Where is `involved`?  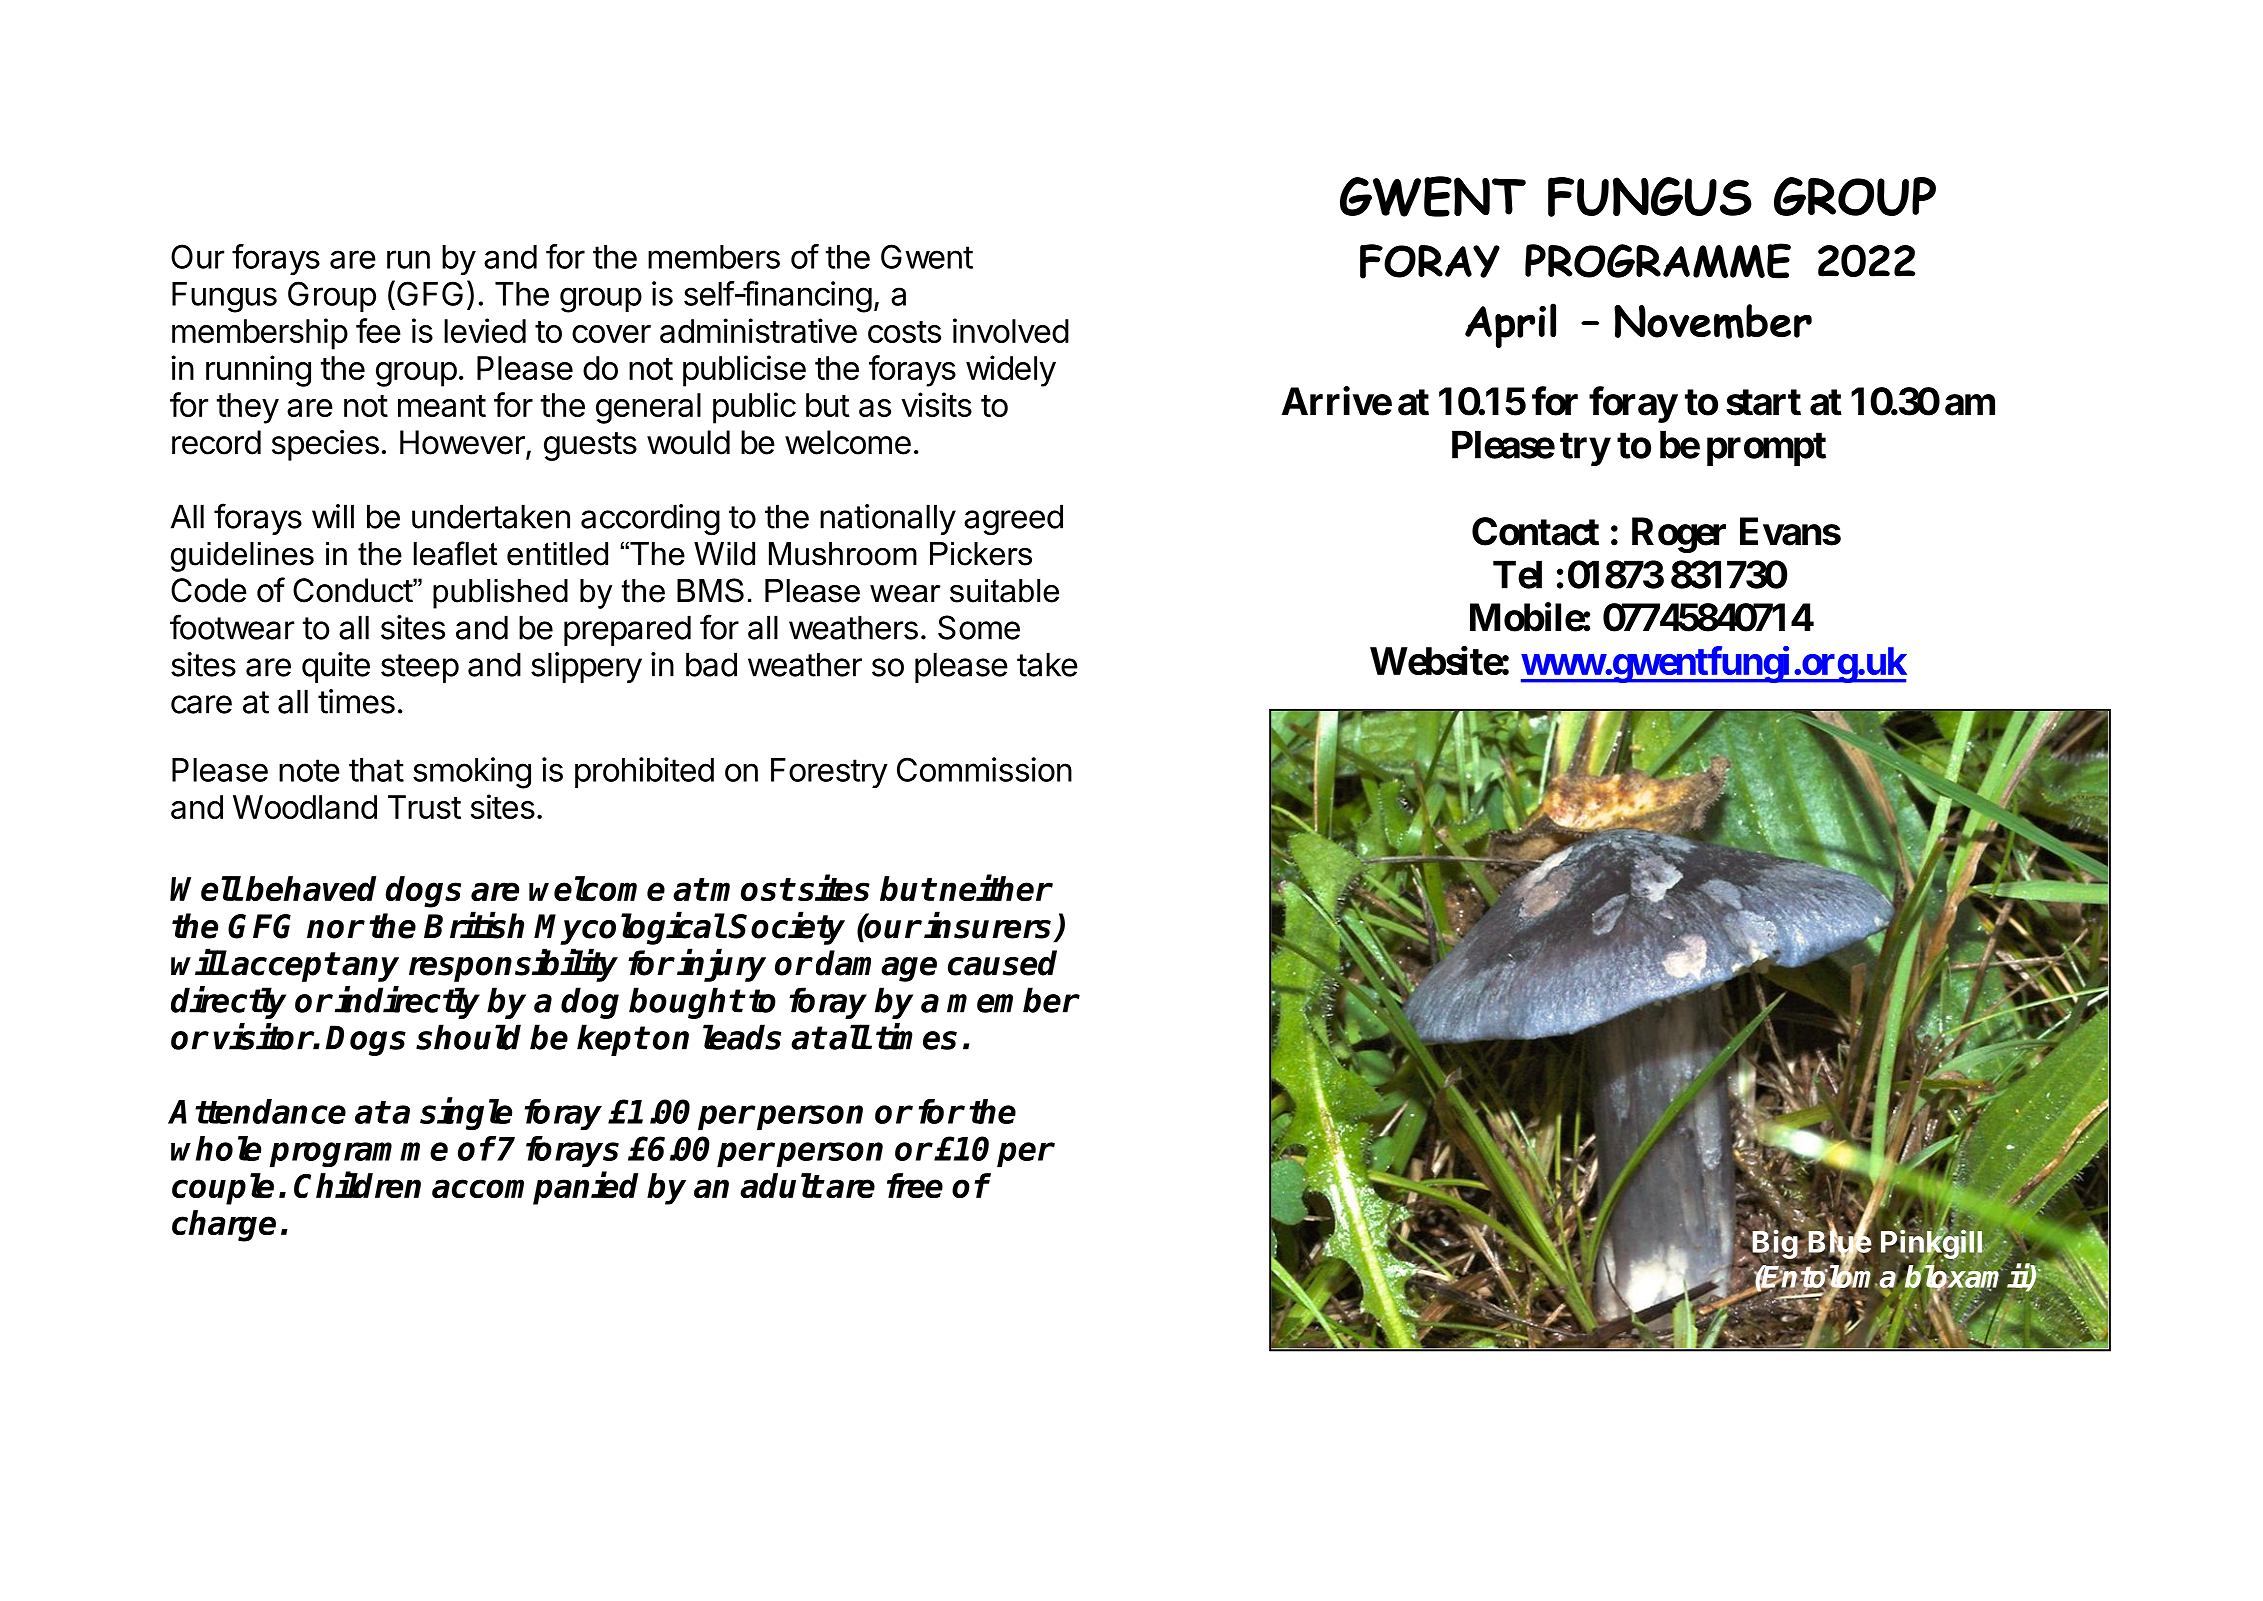 involved is located at coordinates (1011, 330).
